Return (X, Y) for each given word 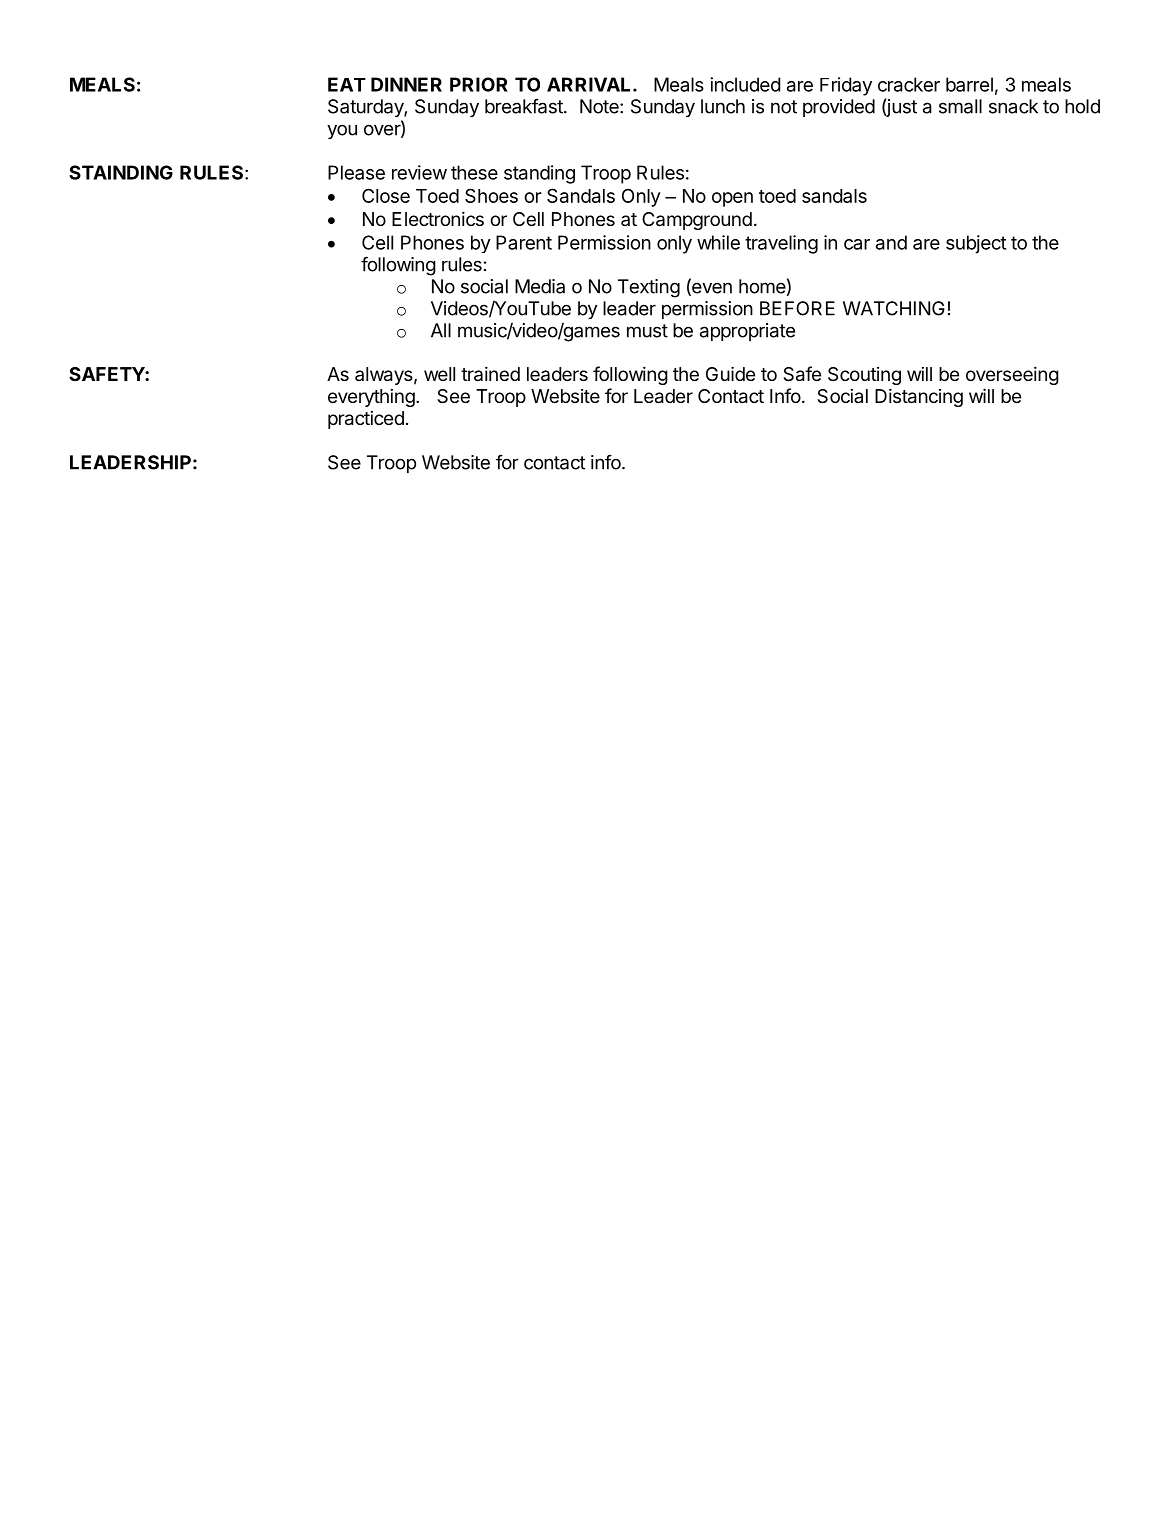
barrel (969, 84)
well (439, 374)
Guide (730, 373)
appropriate (747, 332)
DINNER (406, 84)
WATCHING (894, 308)
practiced (366, 420)
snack (1013, 106)
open (732, 199)
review (419, 172)
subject (976, 244)
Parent (524, 242)
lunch (723, 106)
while (718, 242)
